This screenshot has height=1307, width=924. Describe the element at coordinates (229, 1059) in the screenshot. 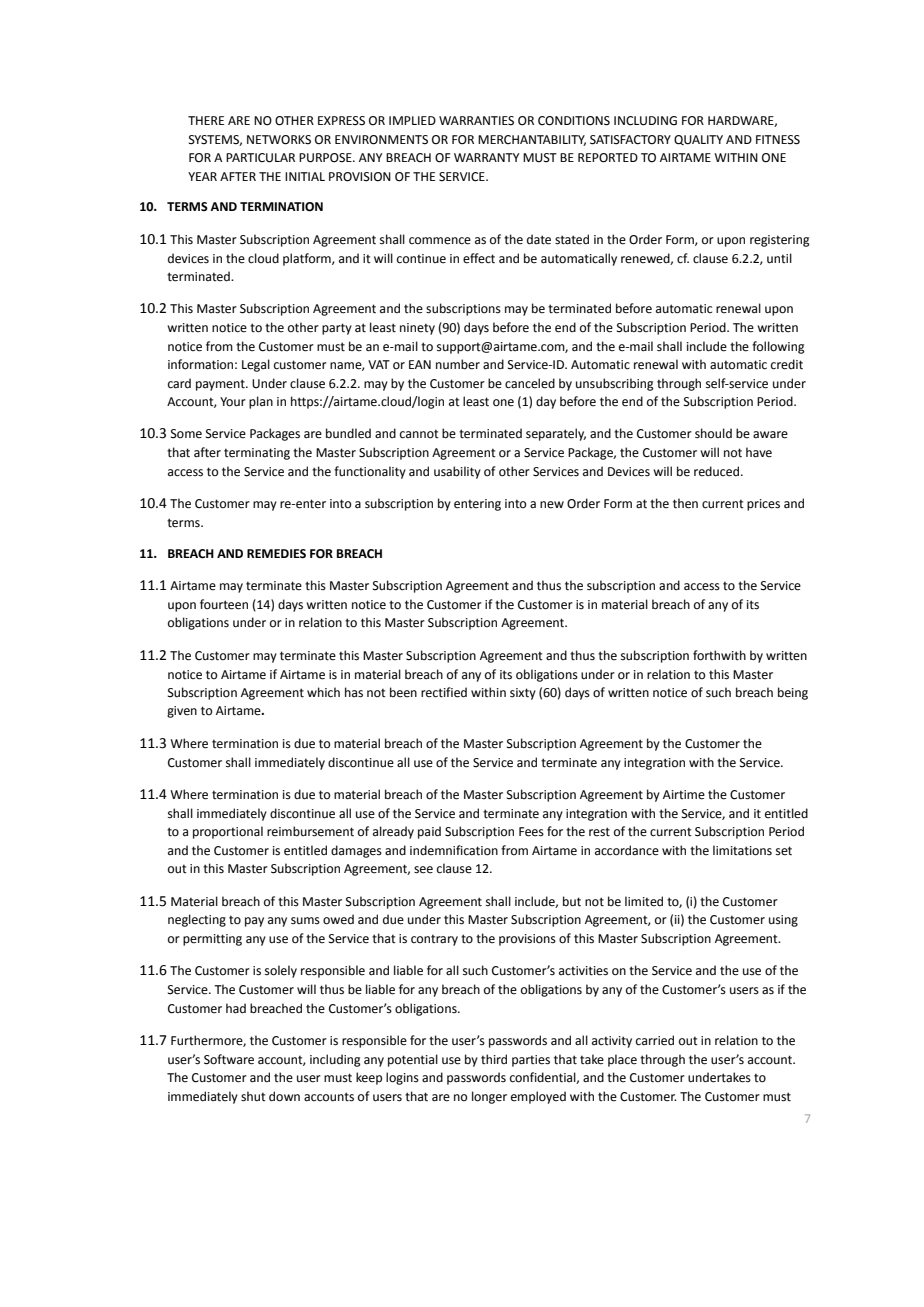

I see `Software` at that location.
